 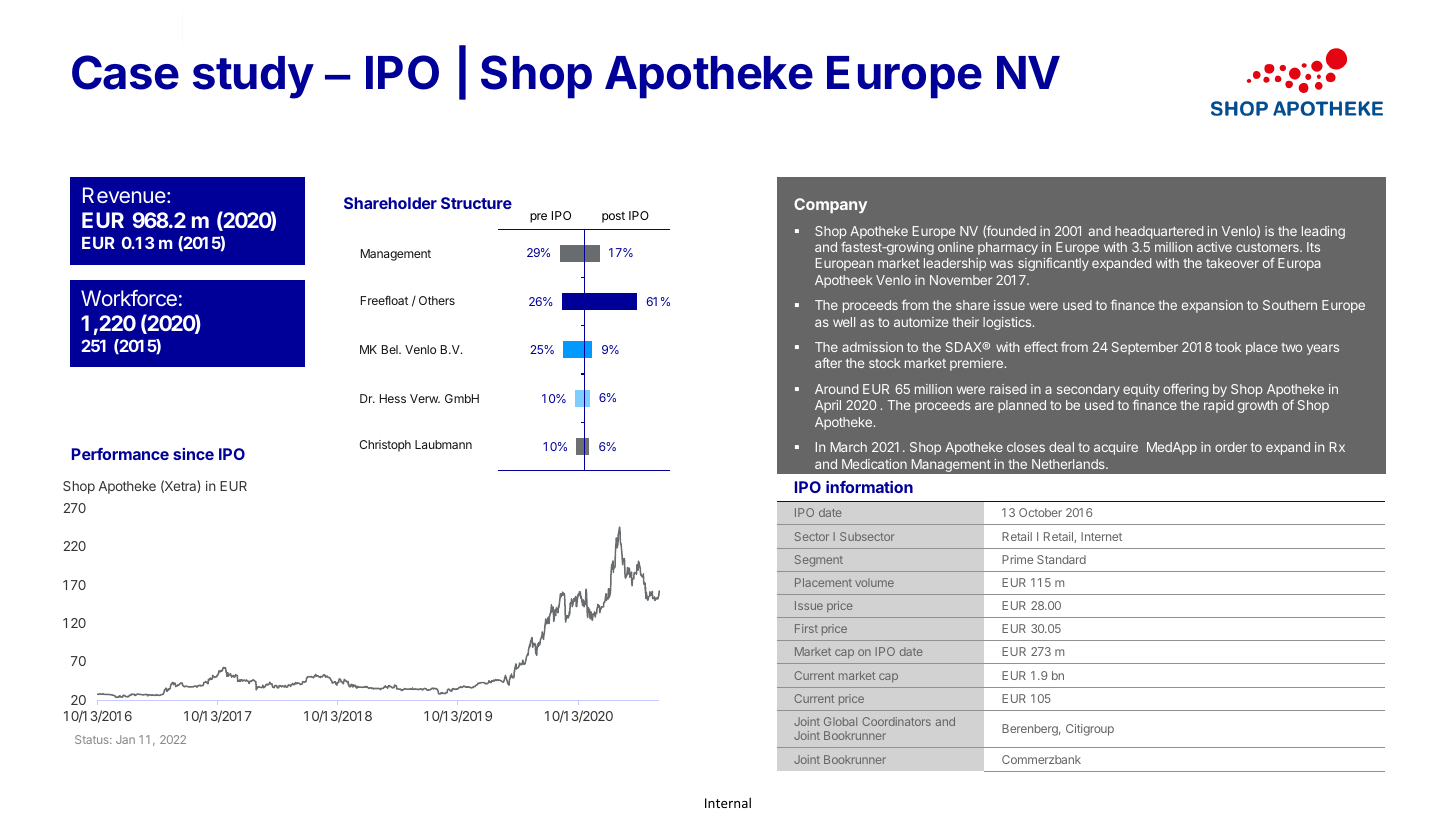 What do you see at coordinates (1090, 730) in the screenshot?
I see `Citigroup` at bounding box center [1090, 730].
